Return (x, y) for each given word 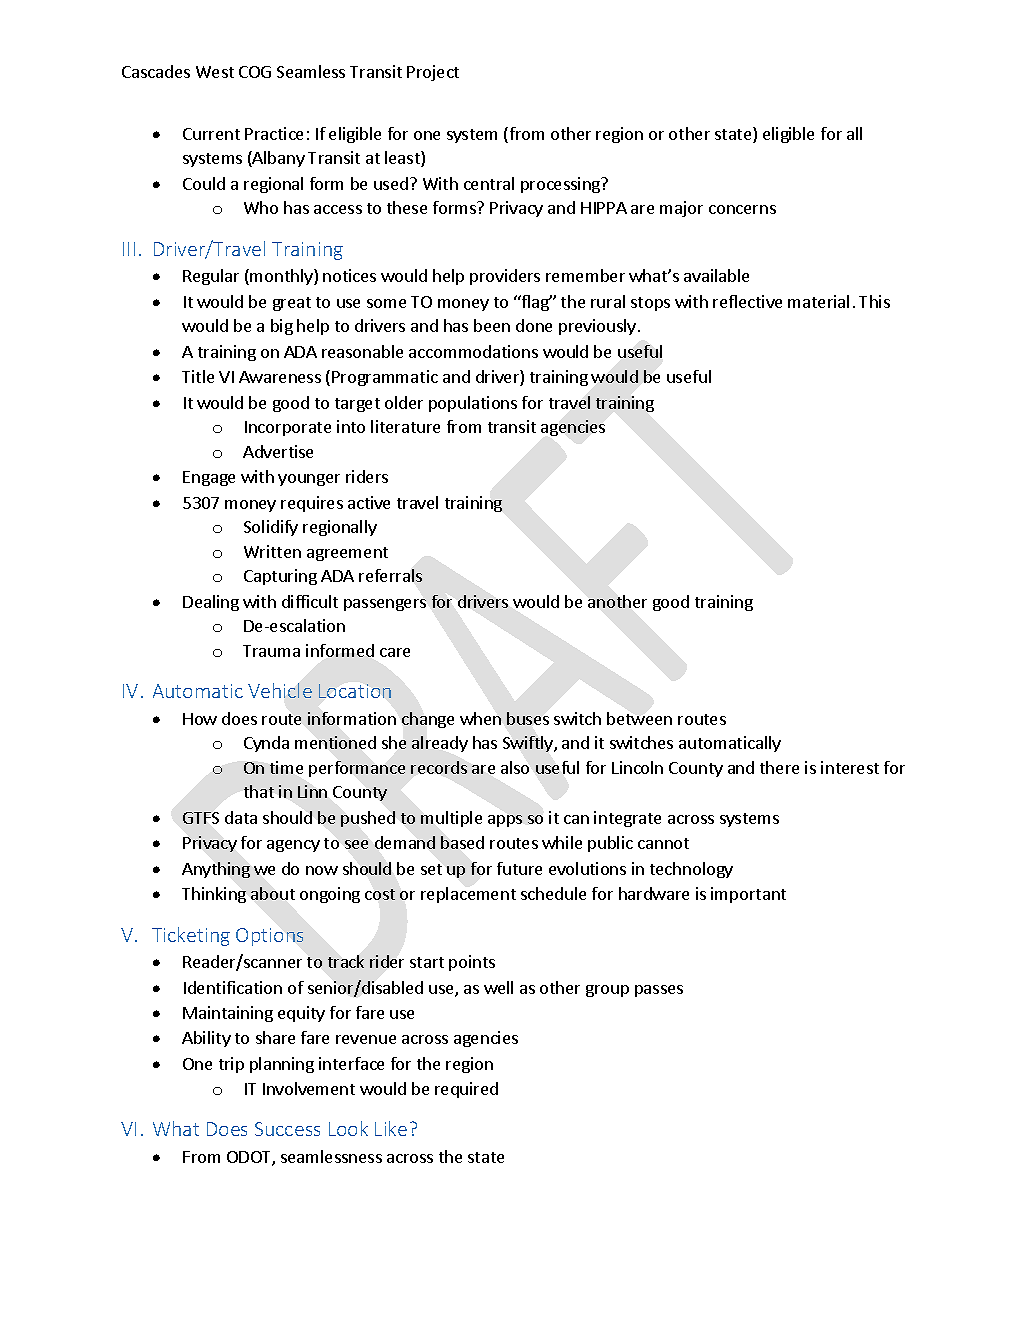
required (466, 1090)
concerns (742, 209)
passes (659, 991)
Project (433, 73)
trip (231, 1065)
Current (211, 134)
